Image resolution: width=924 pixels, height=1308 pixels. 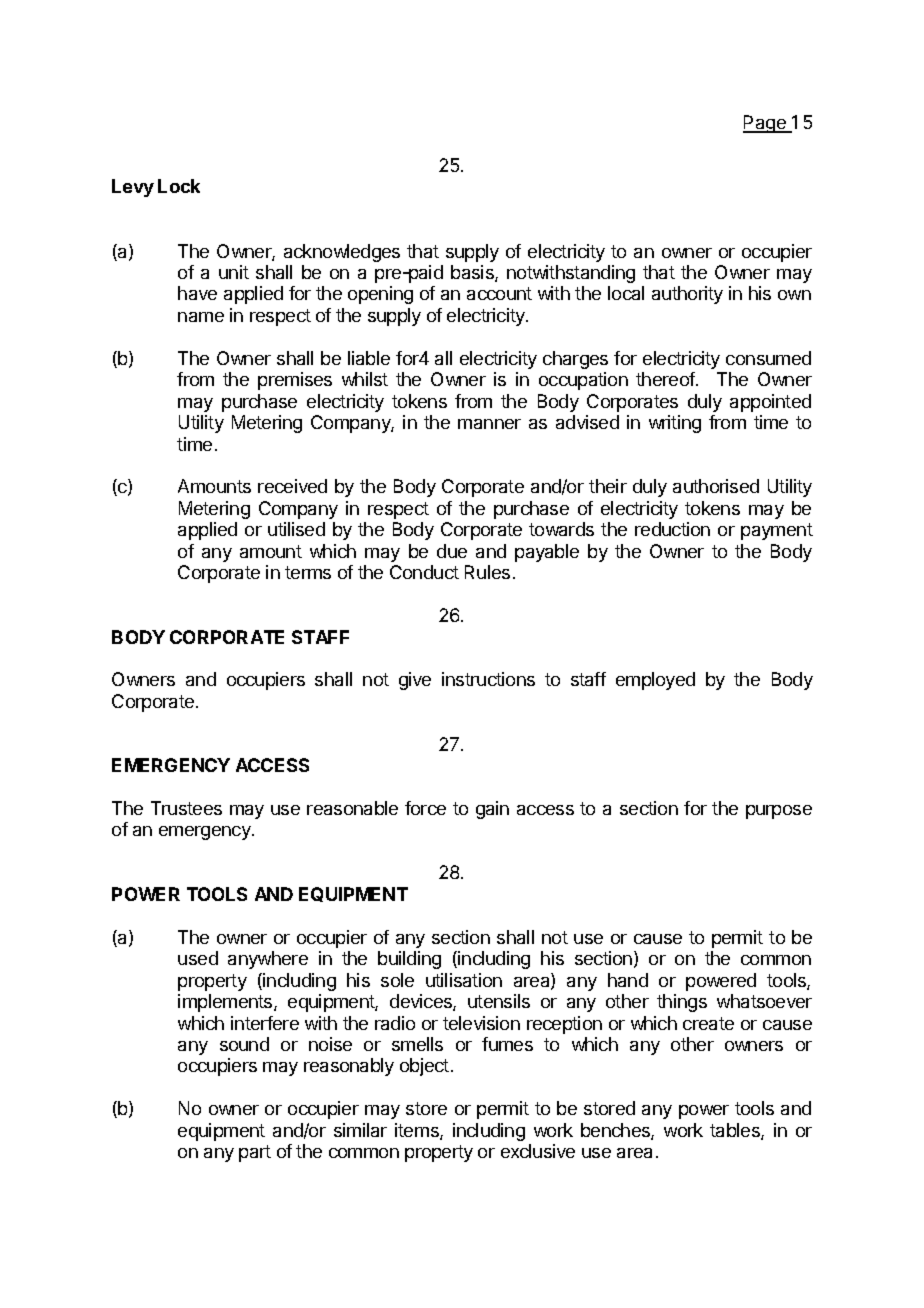 I want to click on thereof, so click(x=666, y=379).
